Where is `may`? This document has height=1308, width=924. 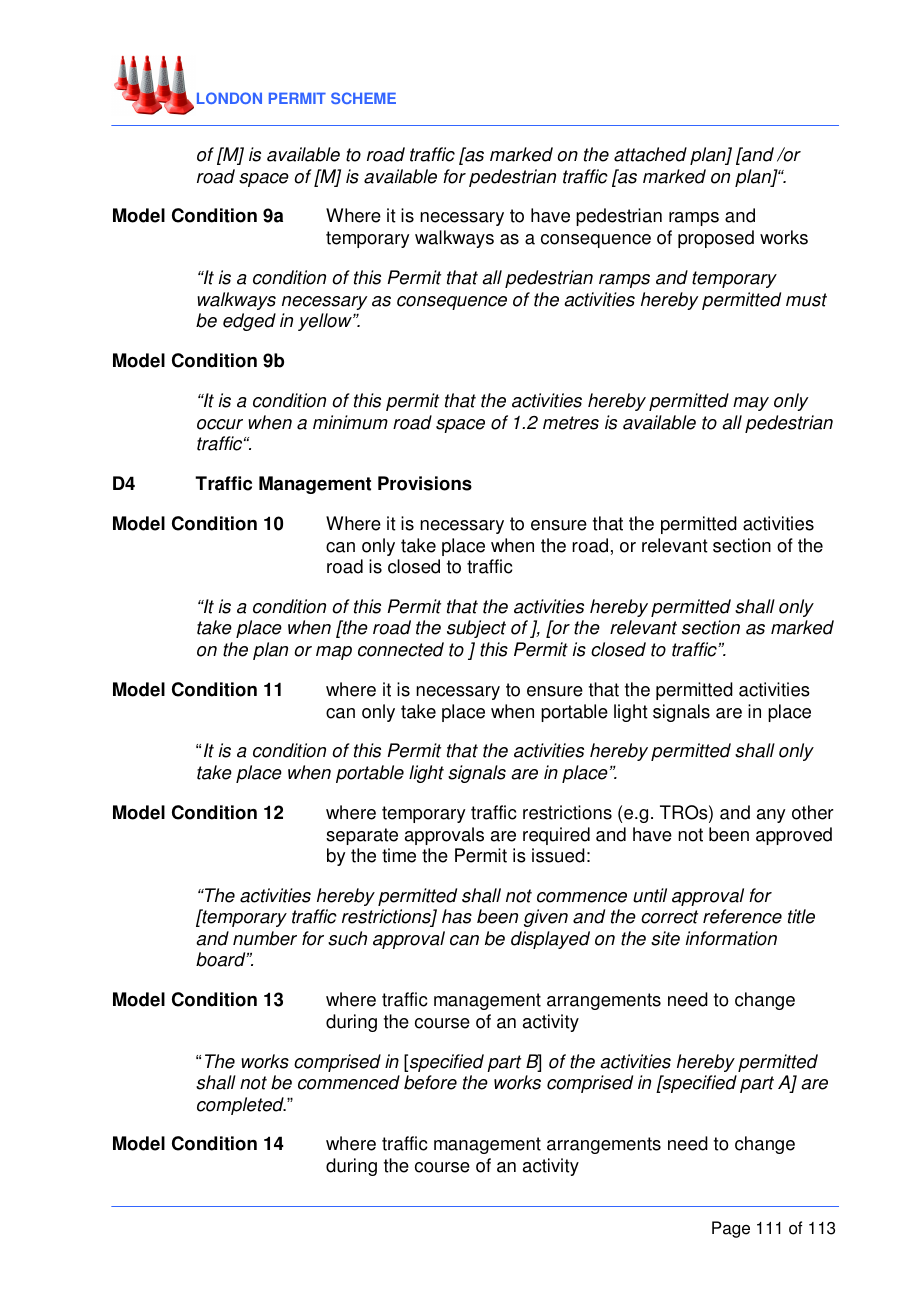 may is located at coordinates (751, 404).
